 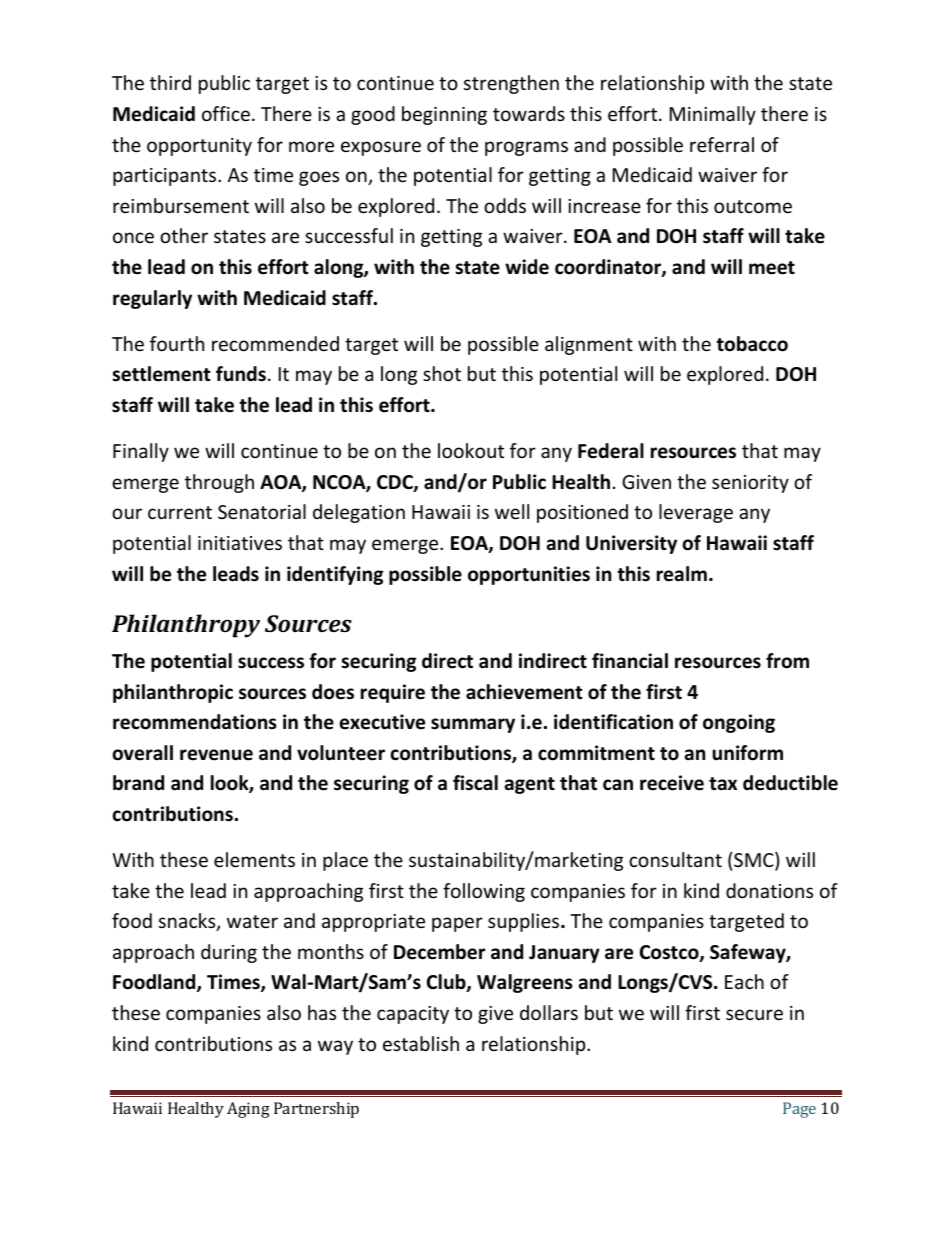 I want to click on during, so click(x=229, y=953).
